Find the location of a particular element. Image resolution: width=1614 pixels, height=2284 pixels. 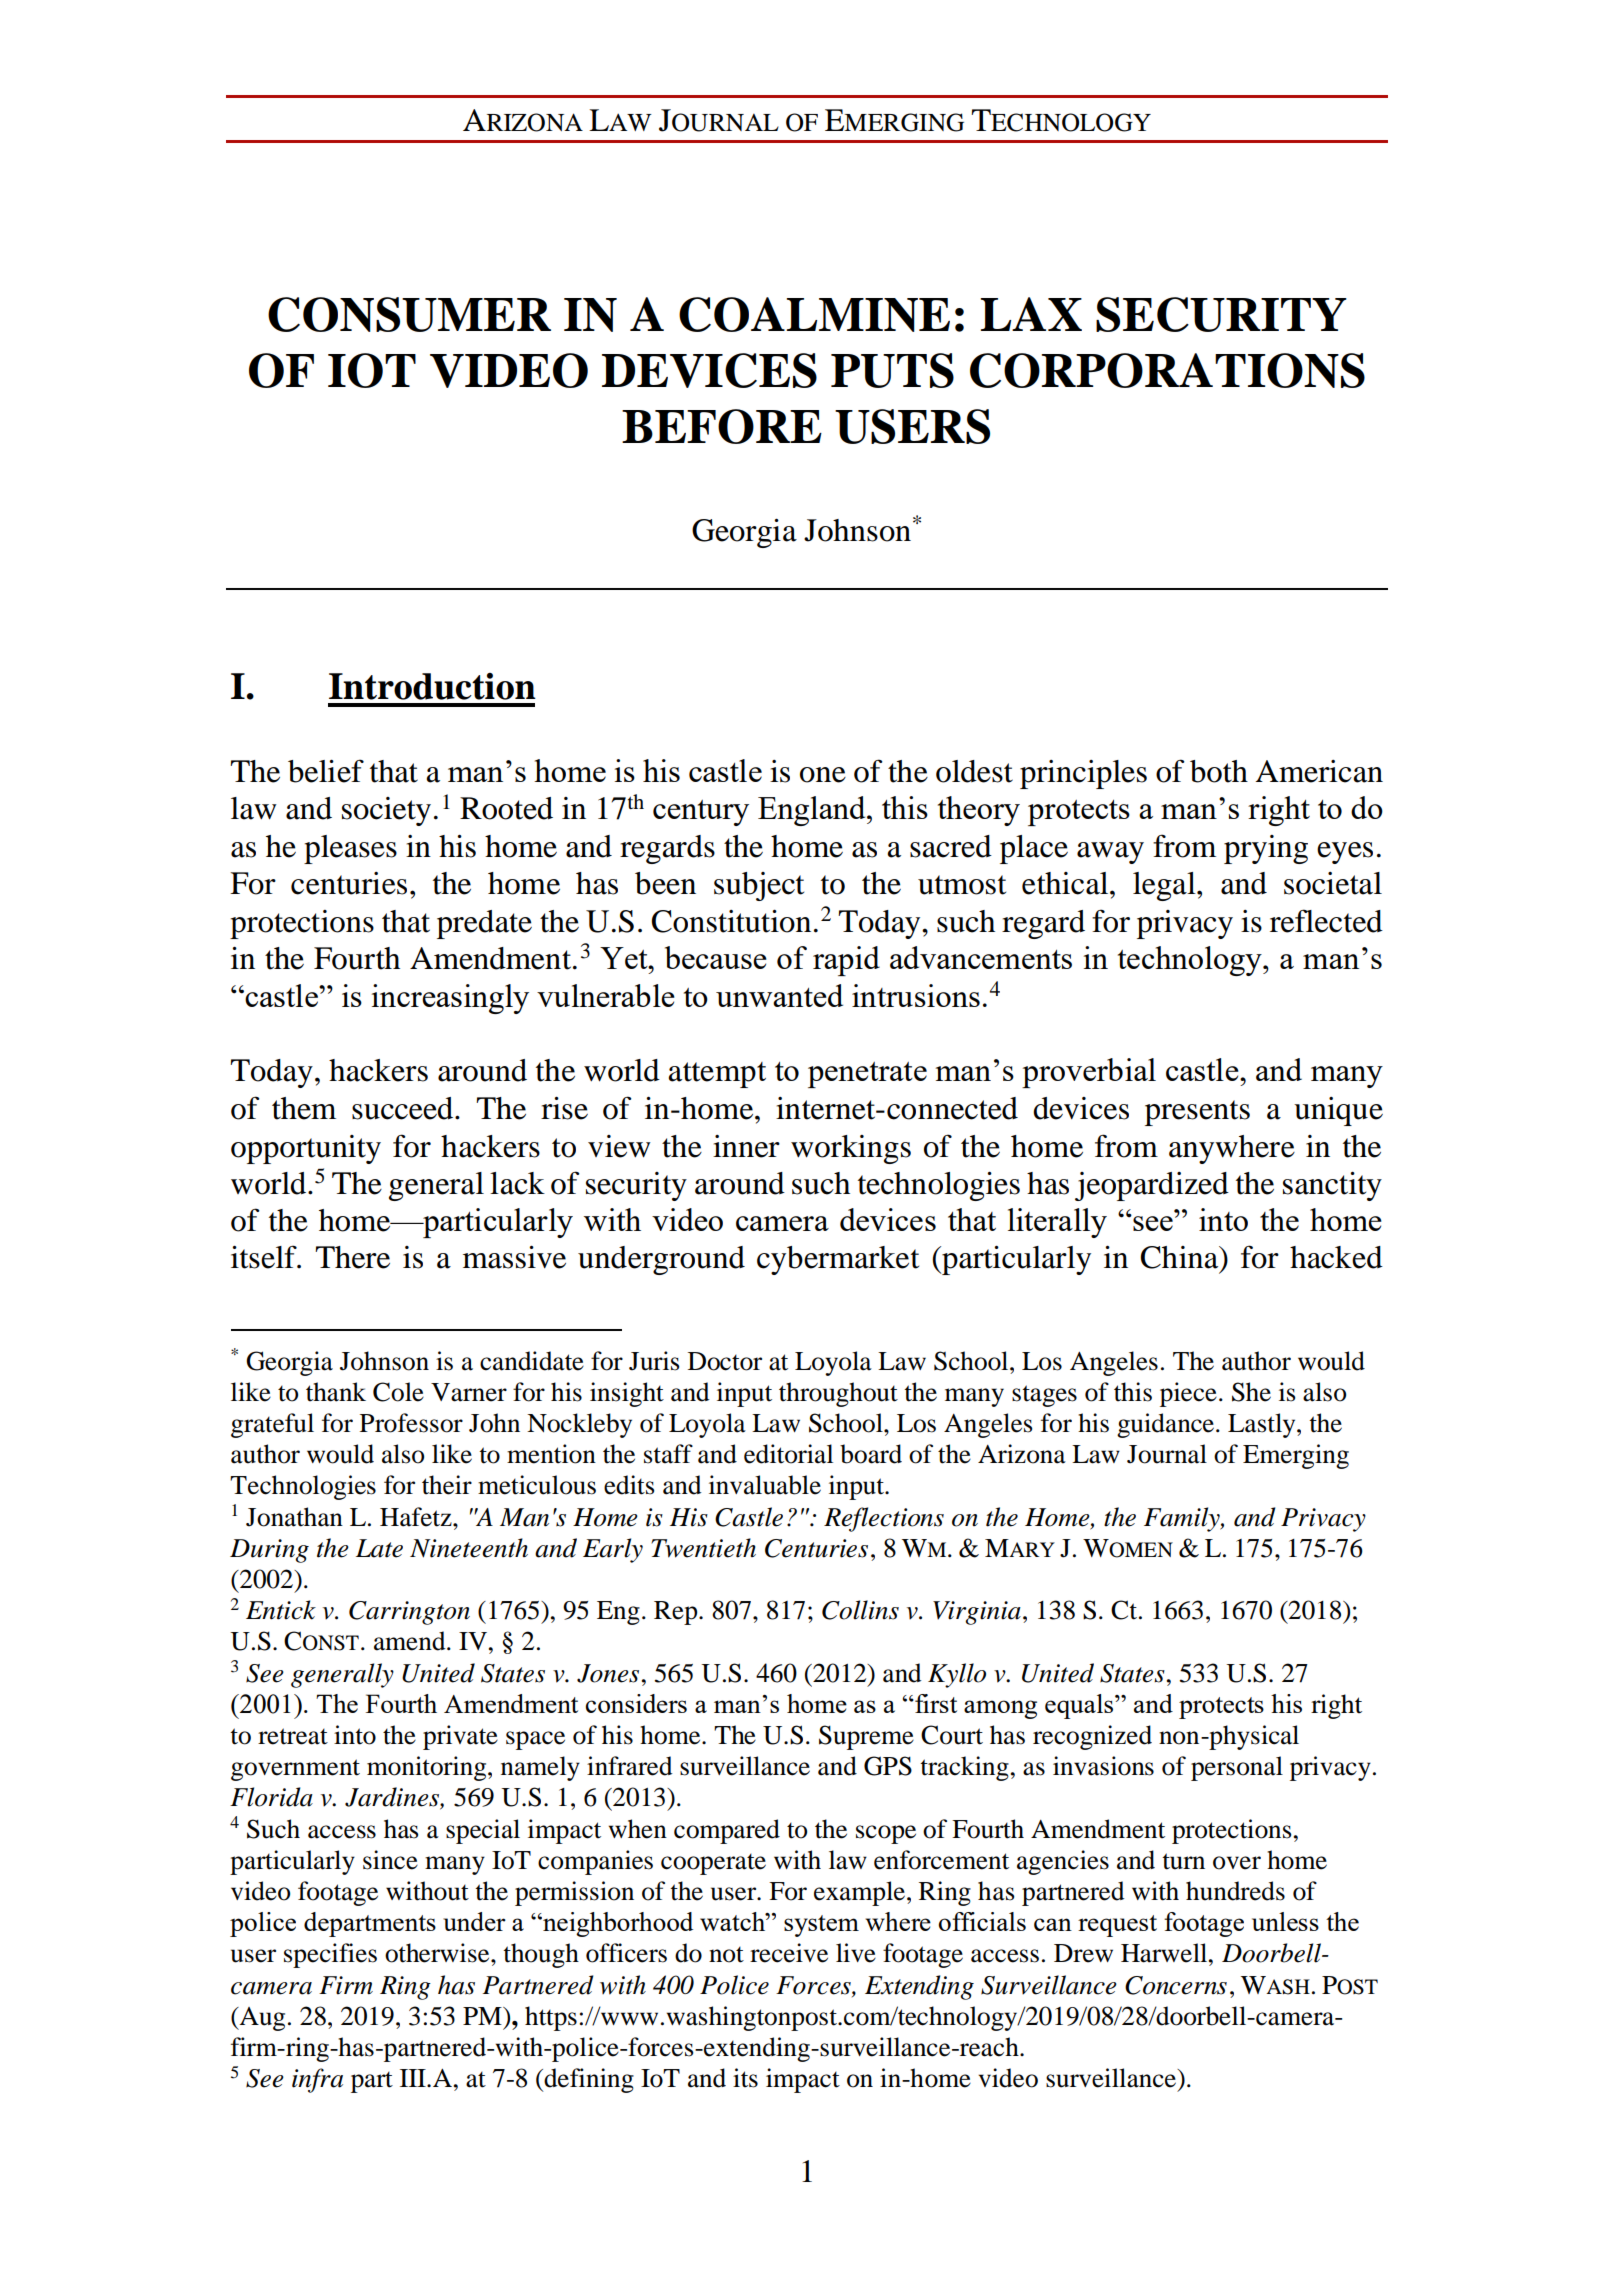

PUTS is located at coordinates (892, 370).
